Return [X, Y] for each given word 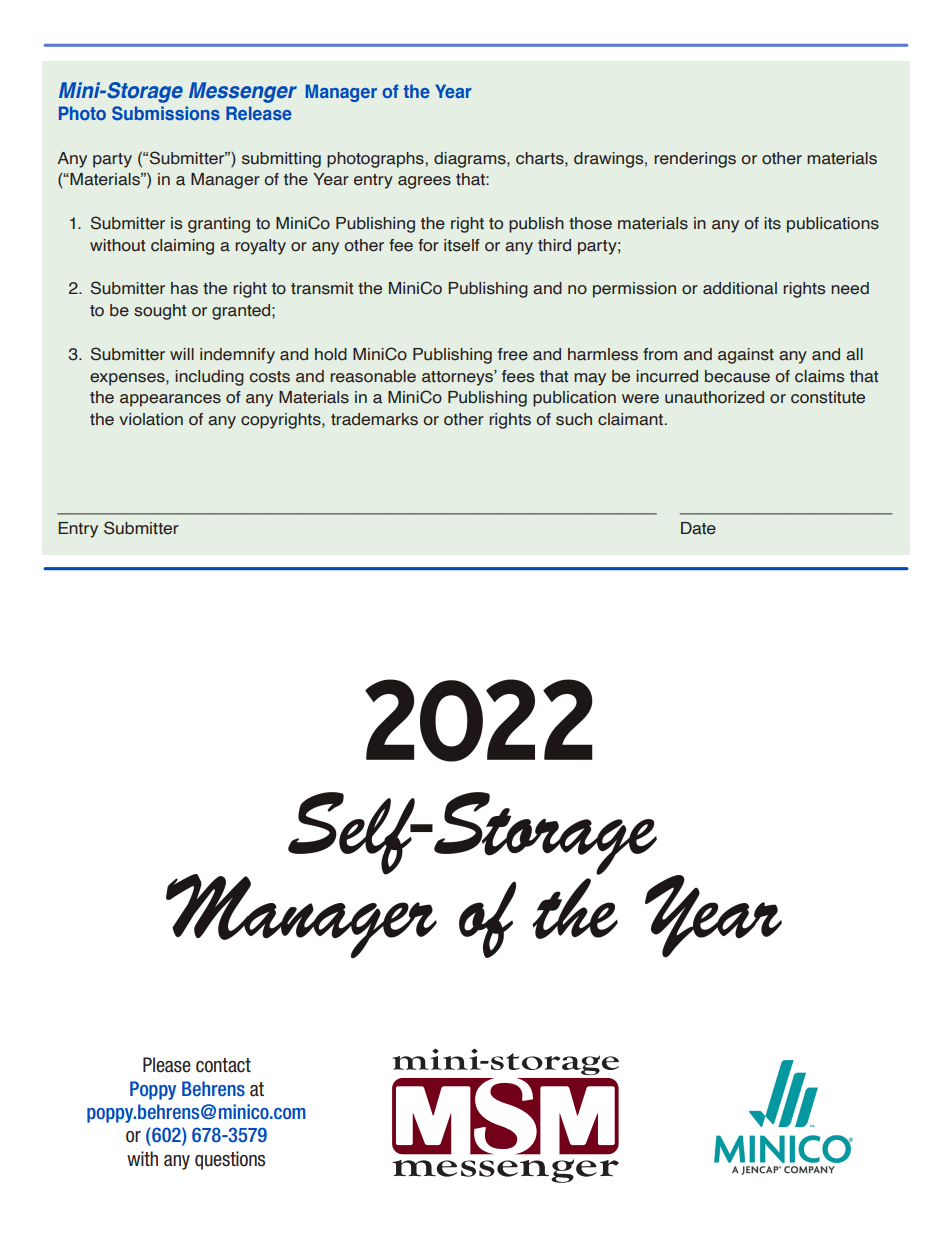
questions [230, 1160]
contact [223, 1065]
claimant [631, 419]
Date [698, 528]
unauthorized [714, 397]
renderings [695, 160]
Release [259, 113]
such [574, 419]
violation [151, 419]
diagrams [471, 160]
